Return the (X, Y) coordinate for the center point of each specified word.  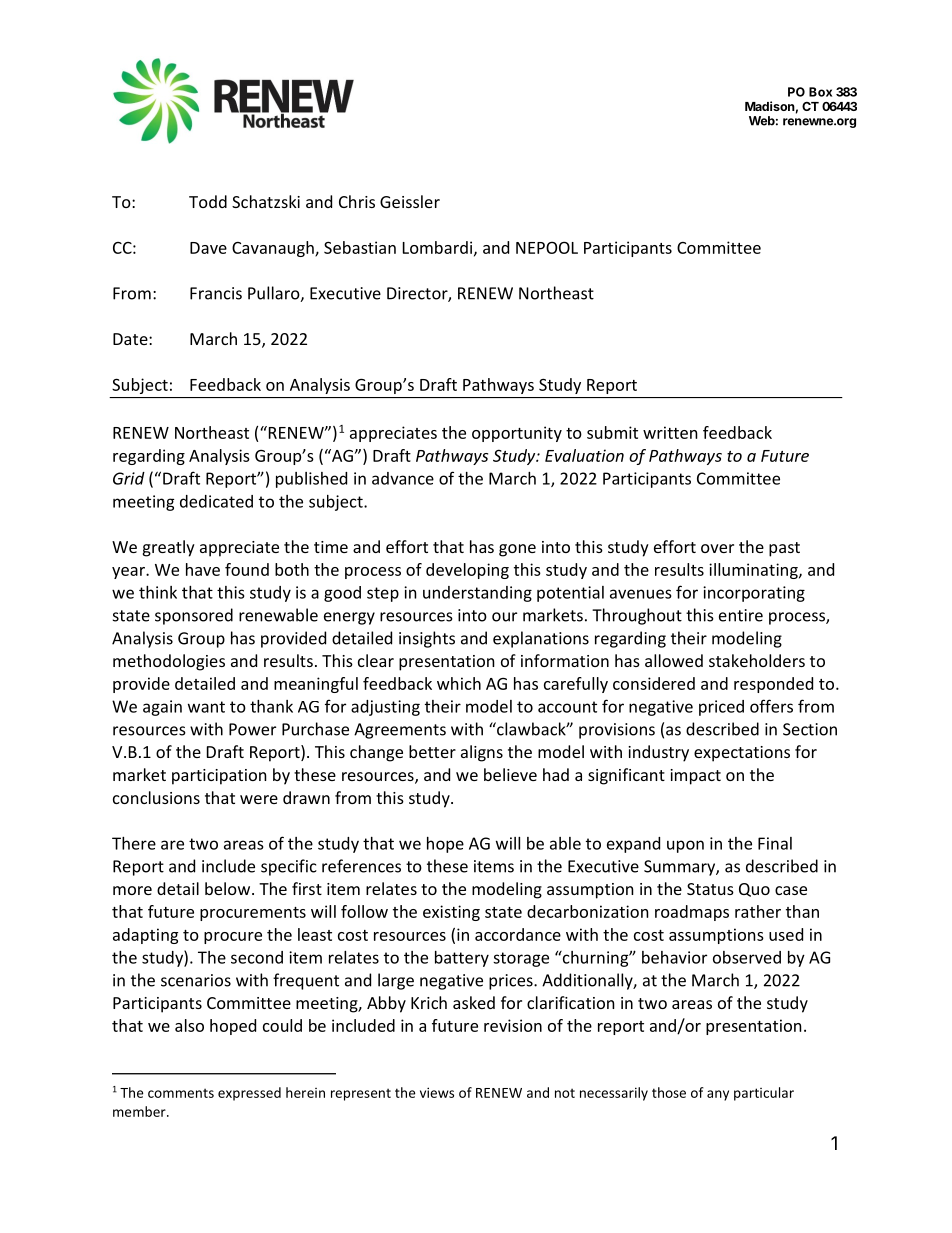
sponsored (194, 616)
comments (181, 1093)
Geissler (410, 201)
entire (741, 615)
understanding (477, 594)
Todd (208, 201)
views (437, 1092)
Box (820, 92)
